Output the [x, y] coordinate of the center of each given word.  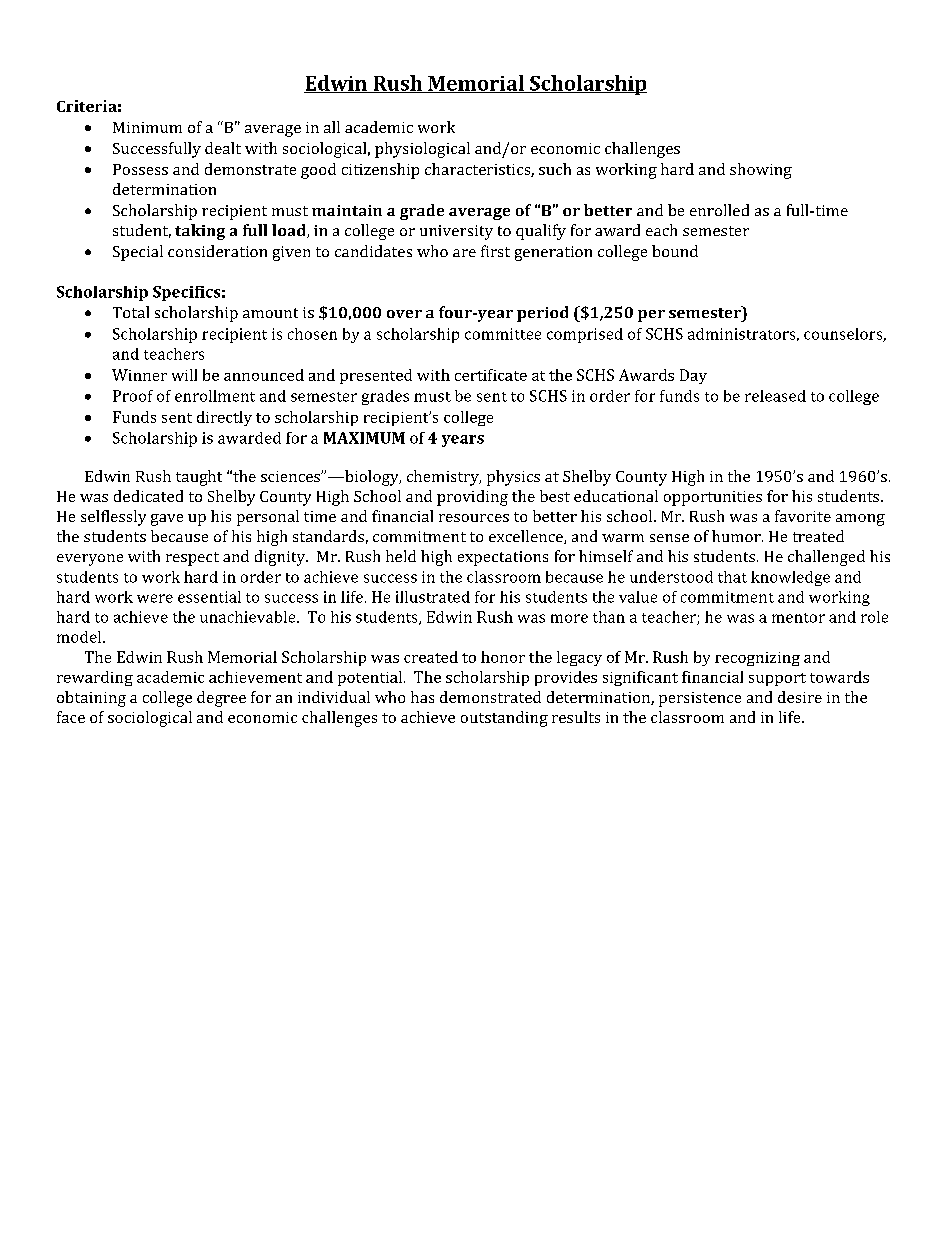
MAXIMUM [364, 438]
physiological [422, 150]
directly [224, 418]
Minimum [147, 127]
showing [761, 171]
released [775, 396]
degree [221, 699]
